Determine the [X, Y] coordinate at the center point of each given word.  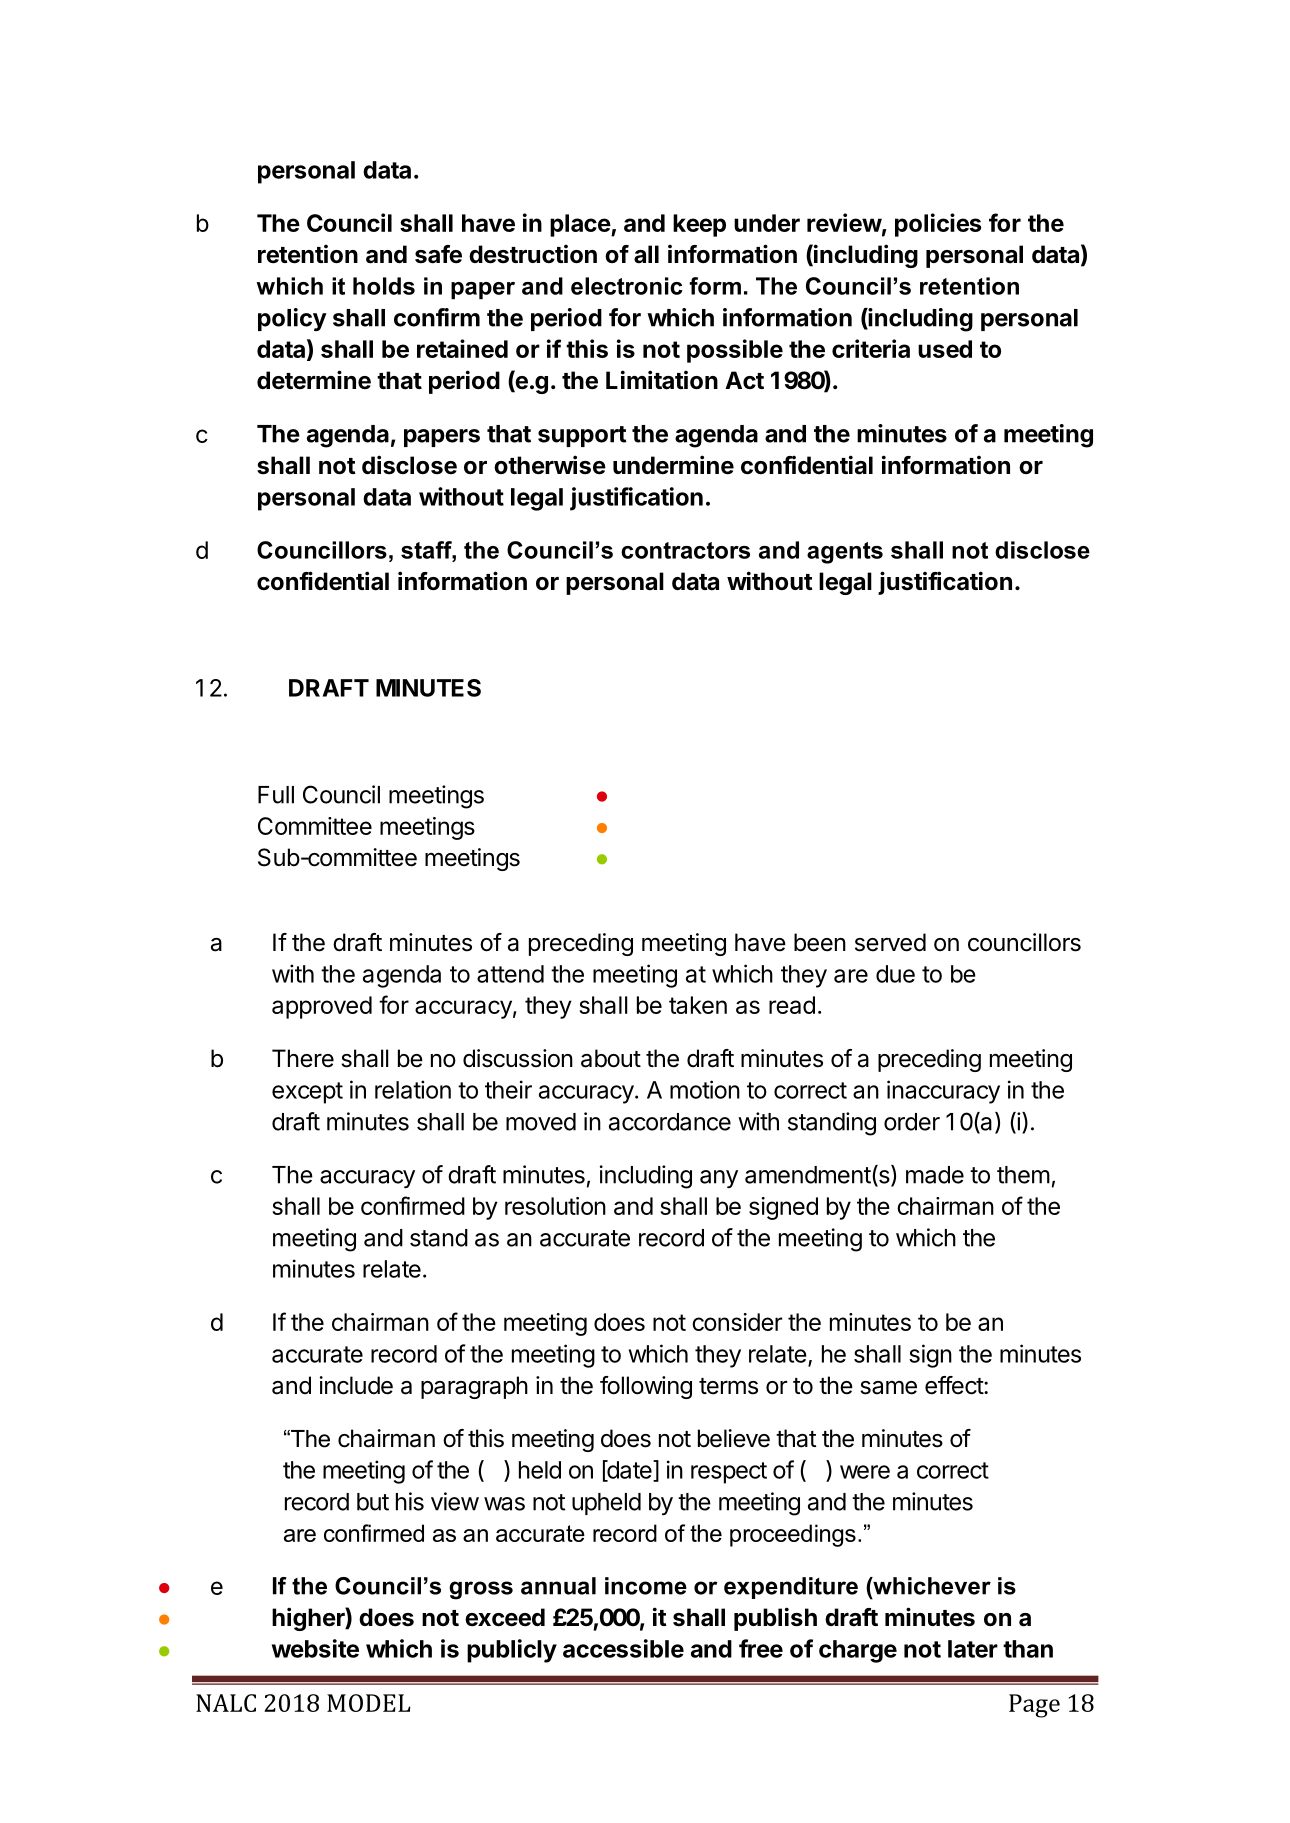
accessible [623, 1648]
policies [938, 225]
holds [384, 286]
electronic [627, 286]
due [895, 974]
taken [698, 1005]
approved [322, 1007]
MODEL [368, 1703]
